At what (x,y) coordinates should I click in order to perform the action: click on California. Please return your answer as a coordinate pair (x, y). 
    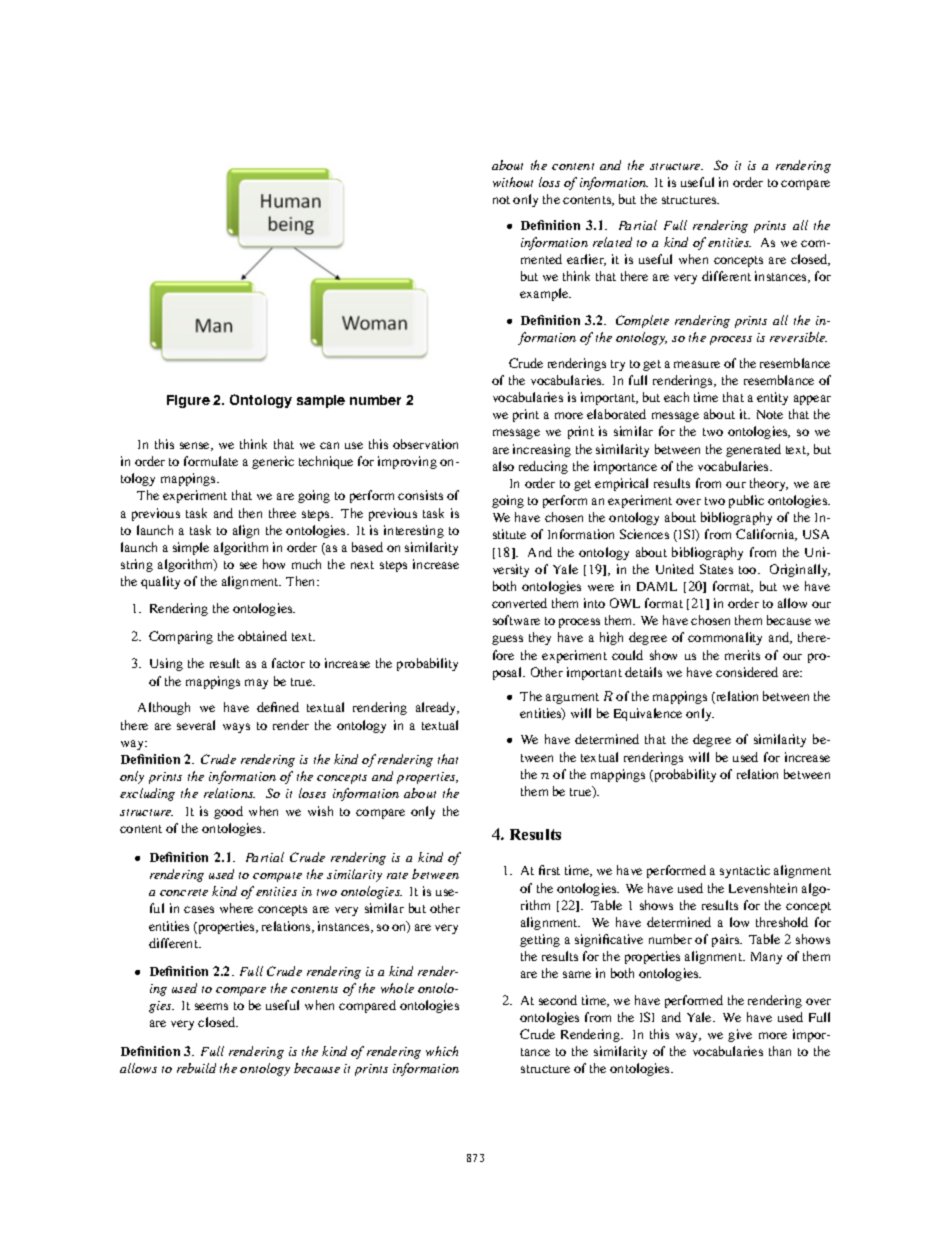
    Looking at the image, I should click on (766, 535).
